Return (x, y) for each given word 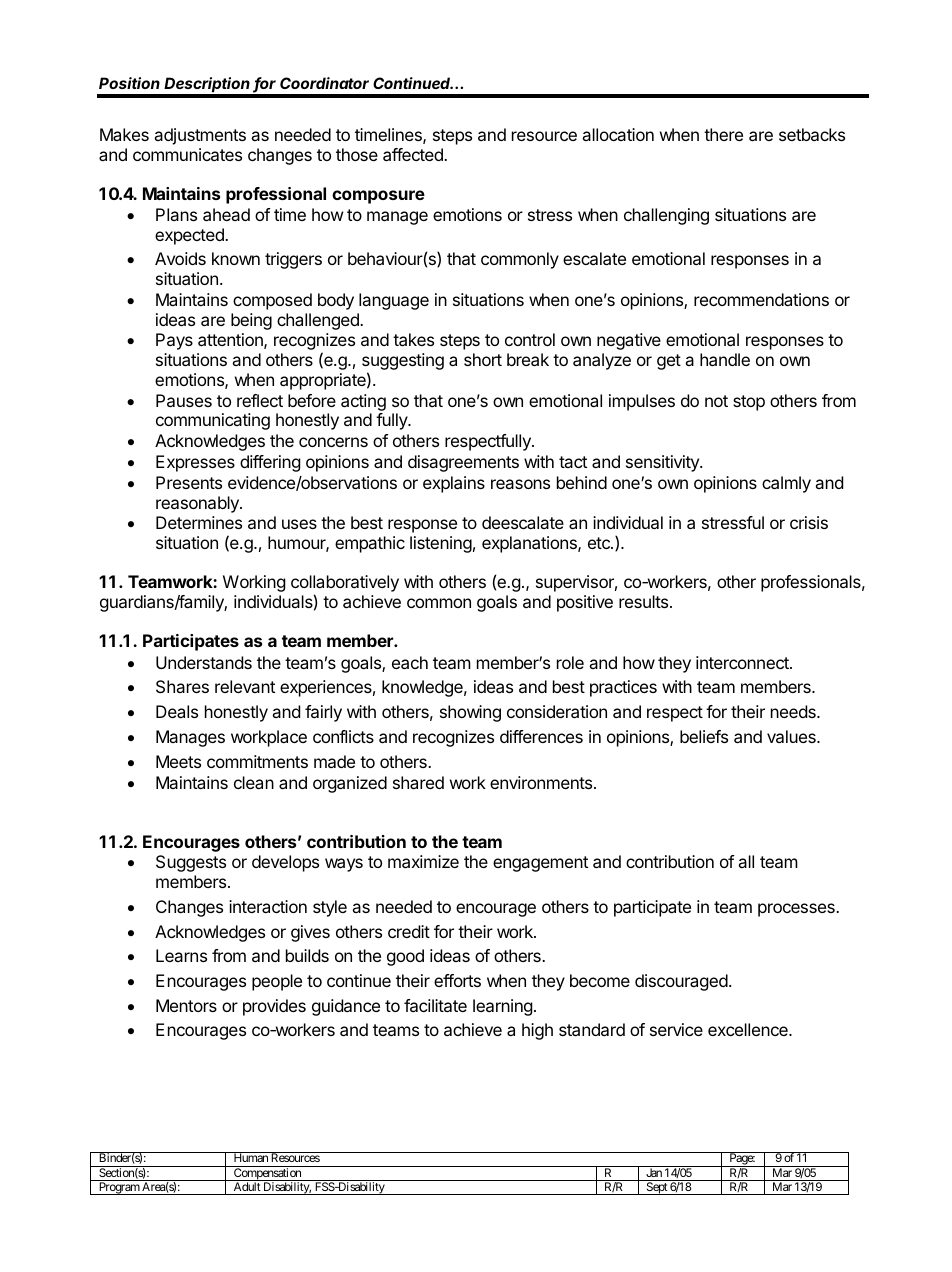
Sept (656, 1188)
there (723, 134)
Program (119, 1188)
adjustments (200, 136)
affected (414, 154)
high (537, 1031)
